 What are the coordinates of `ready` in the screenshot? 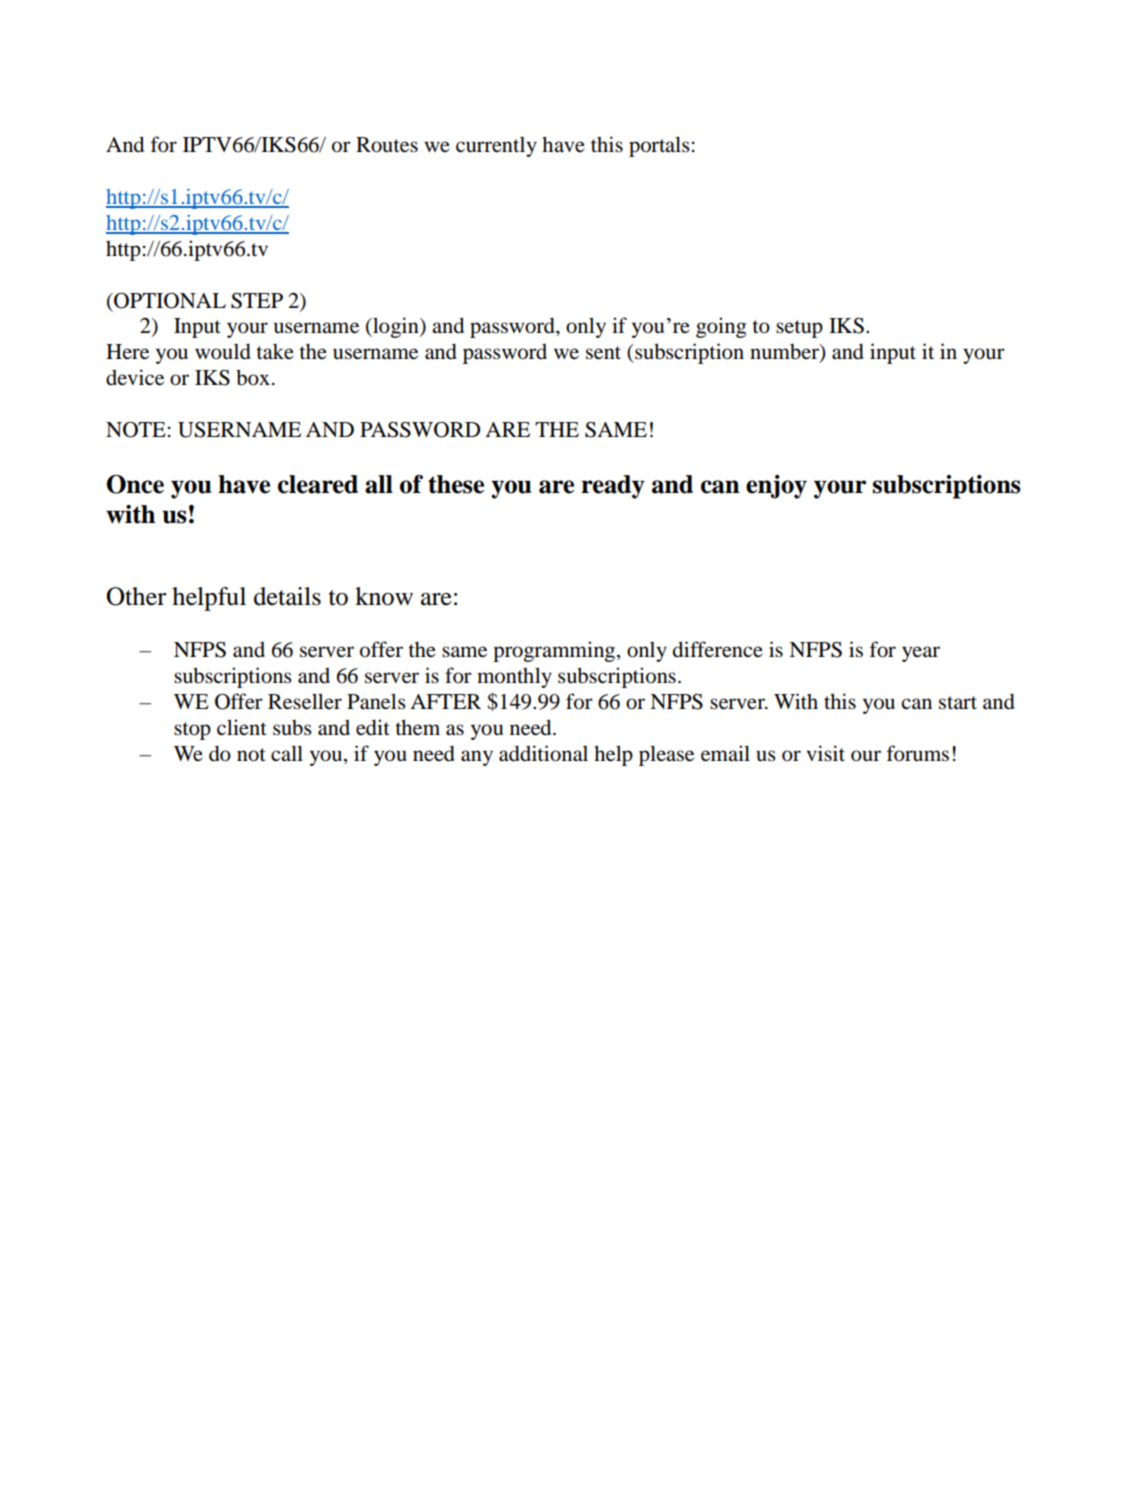 It's located at (613, 487).
